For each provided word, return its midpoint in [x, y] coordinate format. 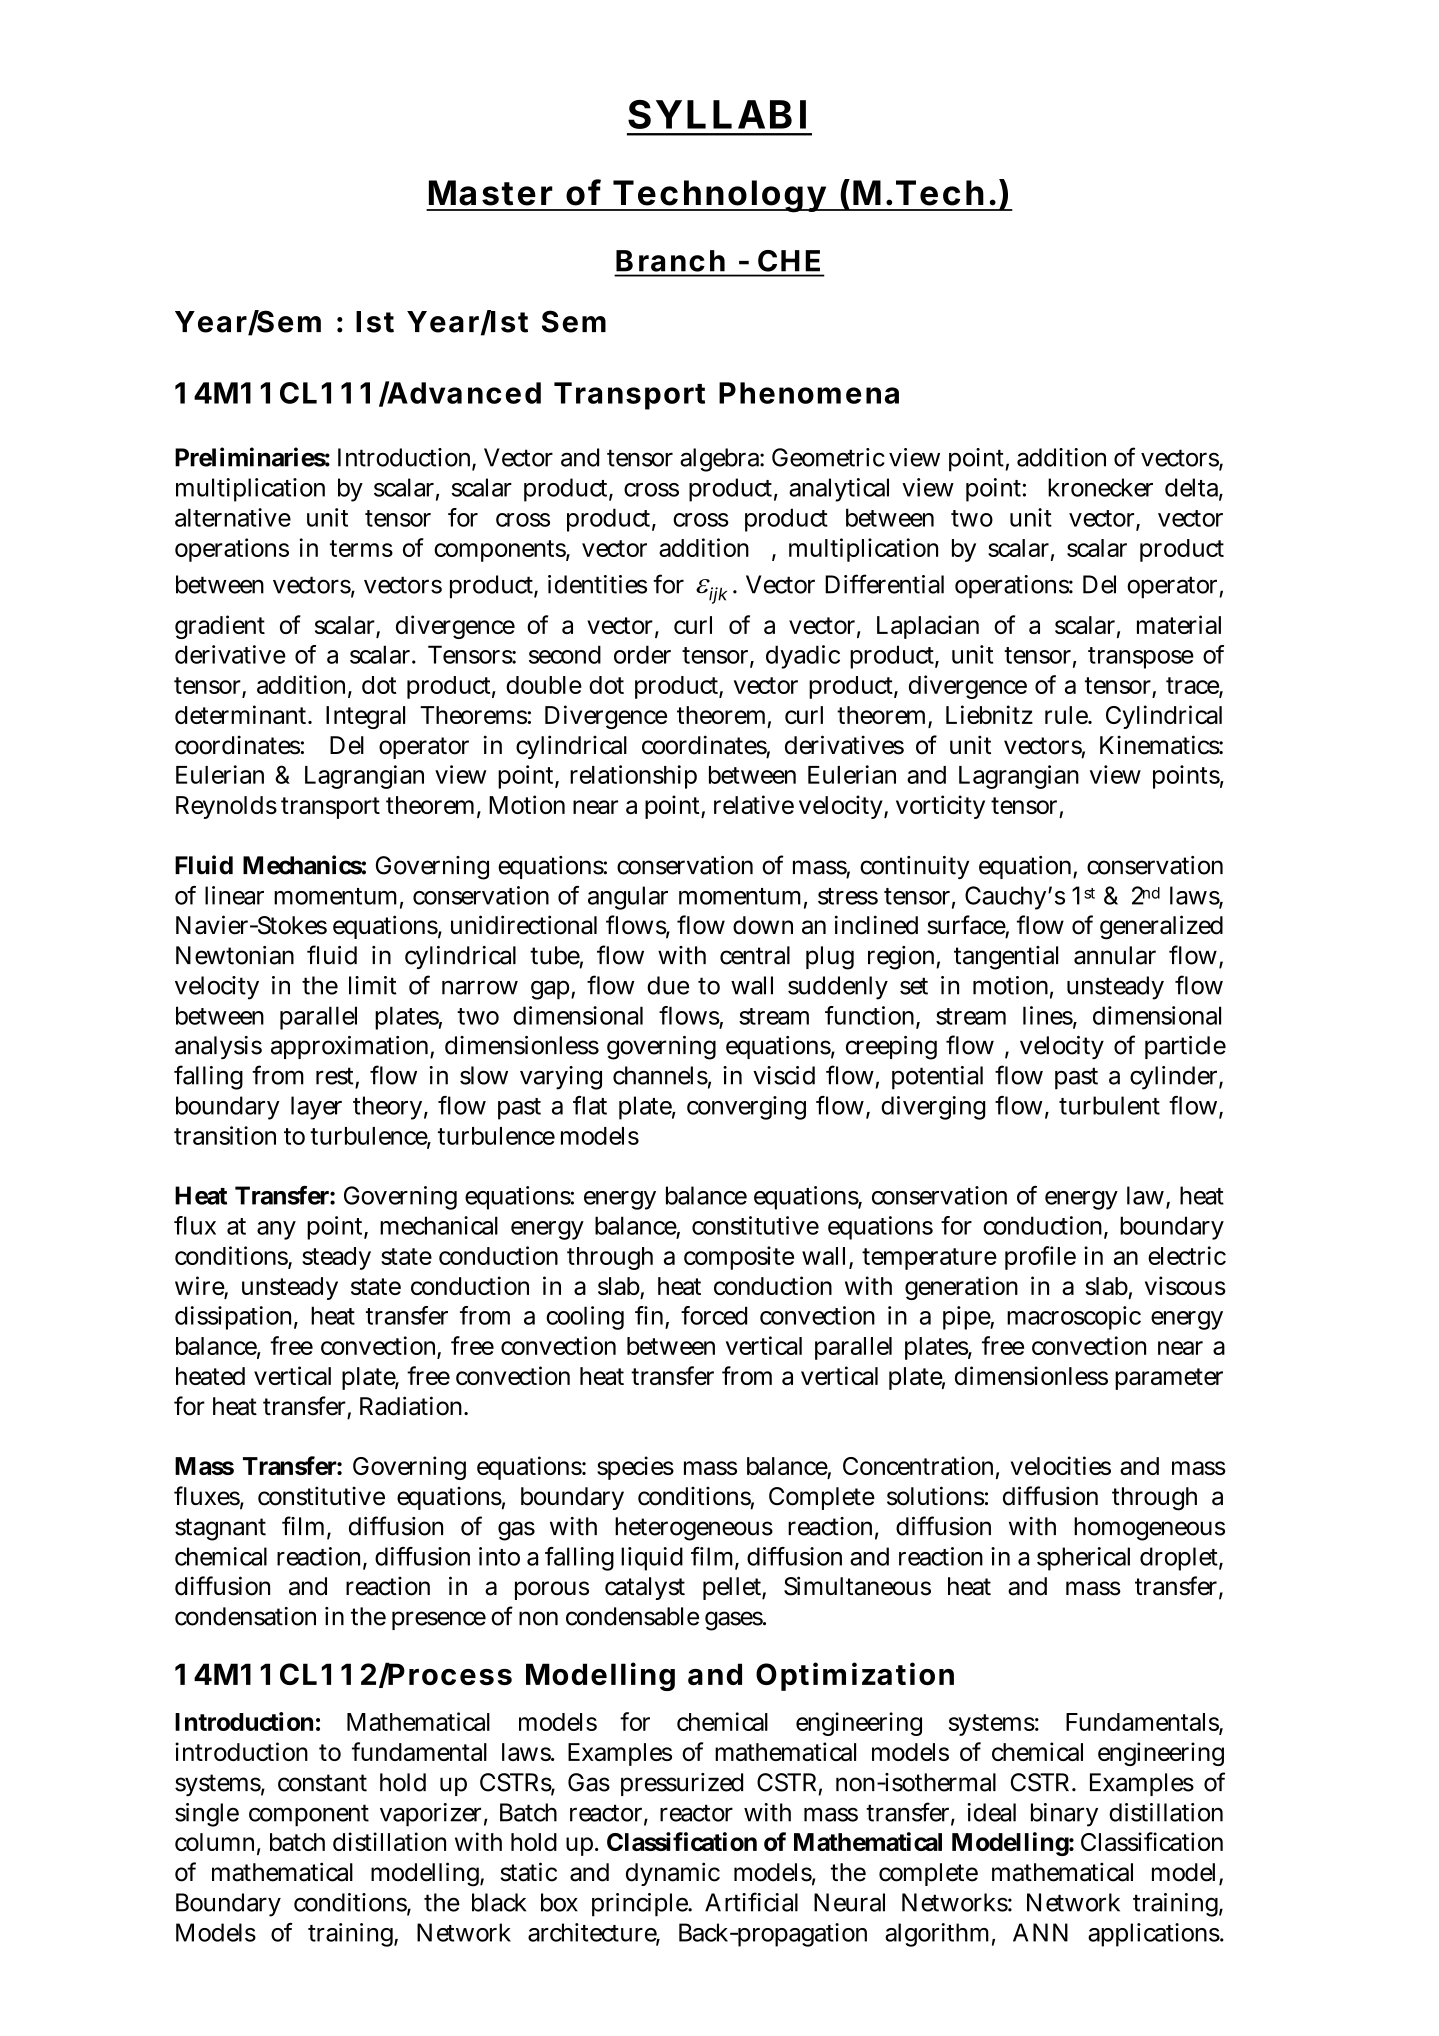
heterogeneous [694, 1529]
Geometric [828, 457]
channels [660, 1075]
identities [597, 584]
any [276, 1230]
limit [373, 985]
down [763, 925]
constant [322, 1783]
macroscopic [1074, 1318]
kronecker [1100, 487]
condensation [245, 1616]
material [1179, 624]
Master [491, 193]
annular [1115, 955]
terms [361, 548]
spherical [1083, 1559]
